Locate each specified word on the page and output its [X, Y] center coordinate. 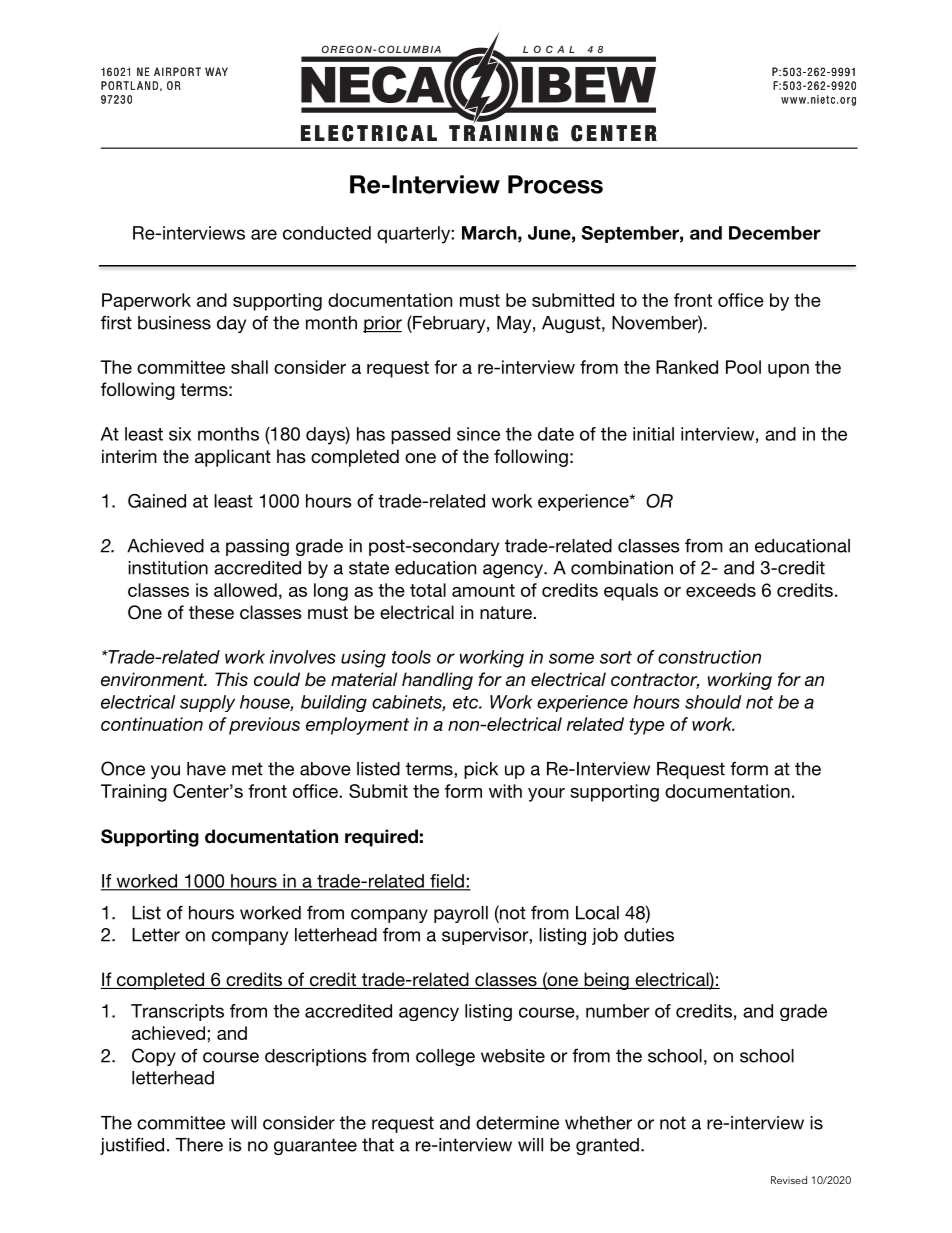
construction [709, 657]
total [428, 590]
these [211, 612]
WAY [216, 71]
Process [555, 184]
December [775, 233]
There [199, 1145]
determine [517, 1123]
